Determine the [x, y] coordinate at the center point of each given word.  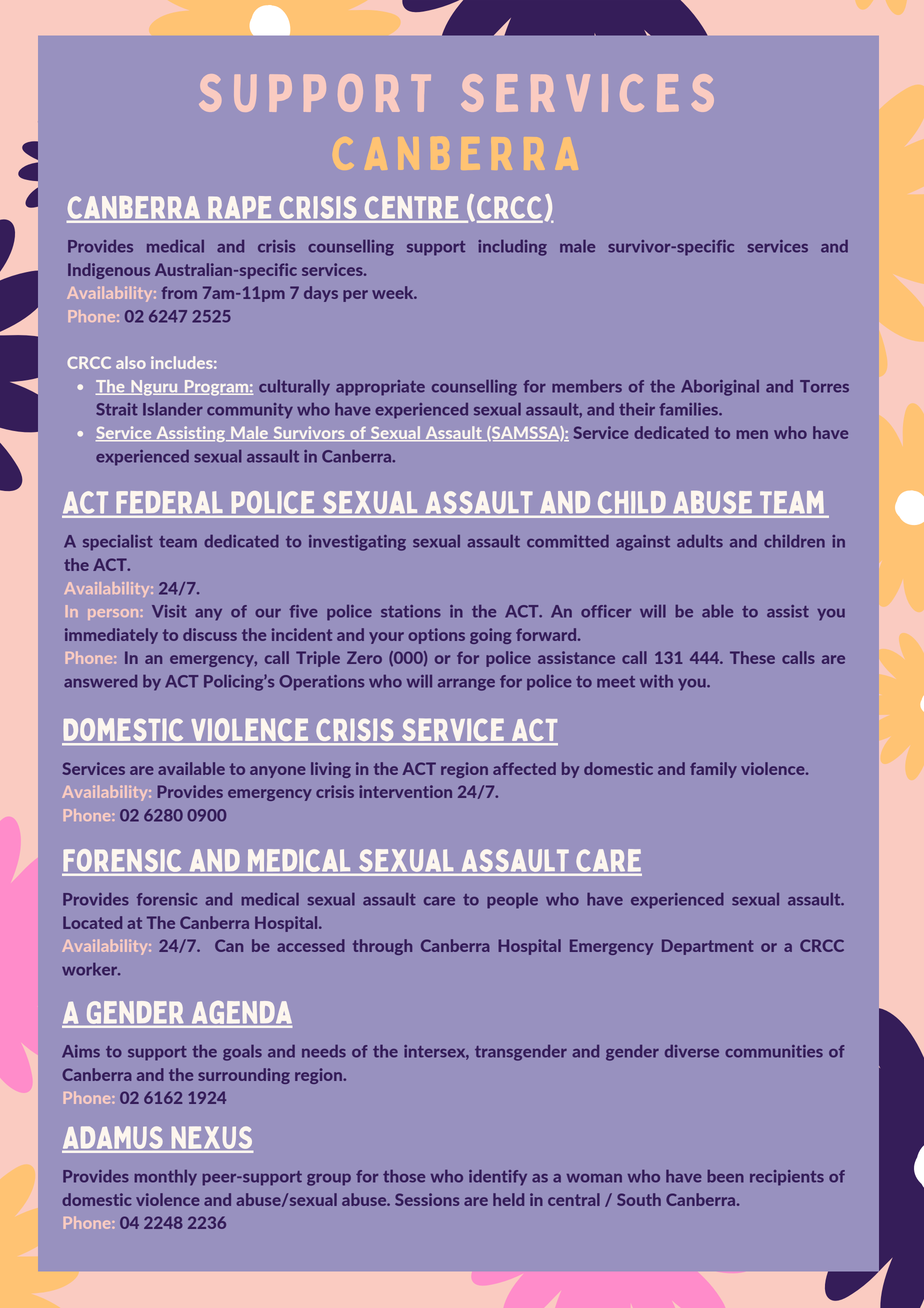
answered [100, 681]
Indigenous [109, 271]
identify [498, 1178]
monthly [166, 1177]
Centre [413, 208]
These [752, 657]
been [726, 1176]
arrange [466, 685]
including [512, 248]
